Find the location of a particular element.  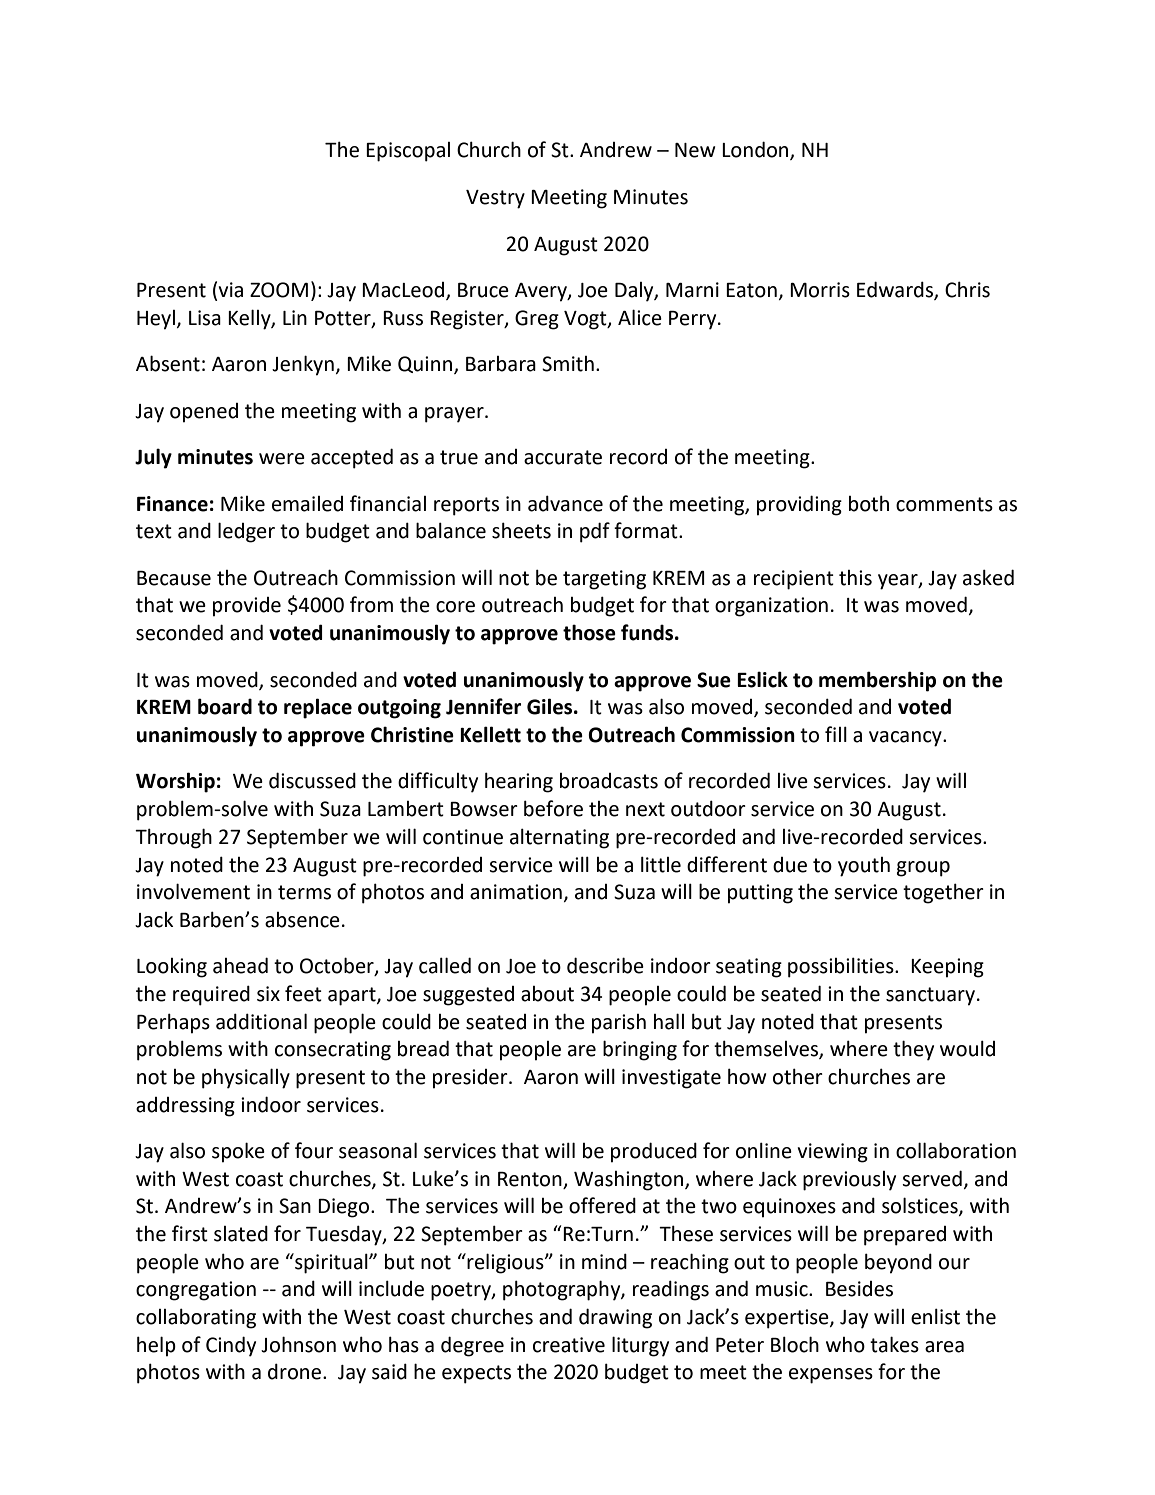

Cindy is located at coordinates (231, 1346).
